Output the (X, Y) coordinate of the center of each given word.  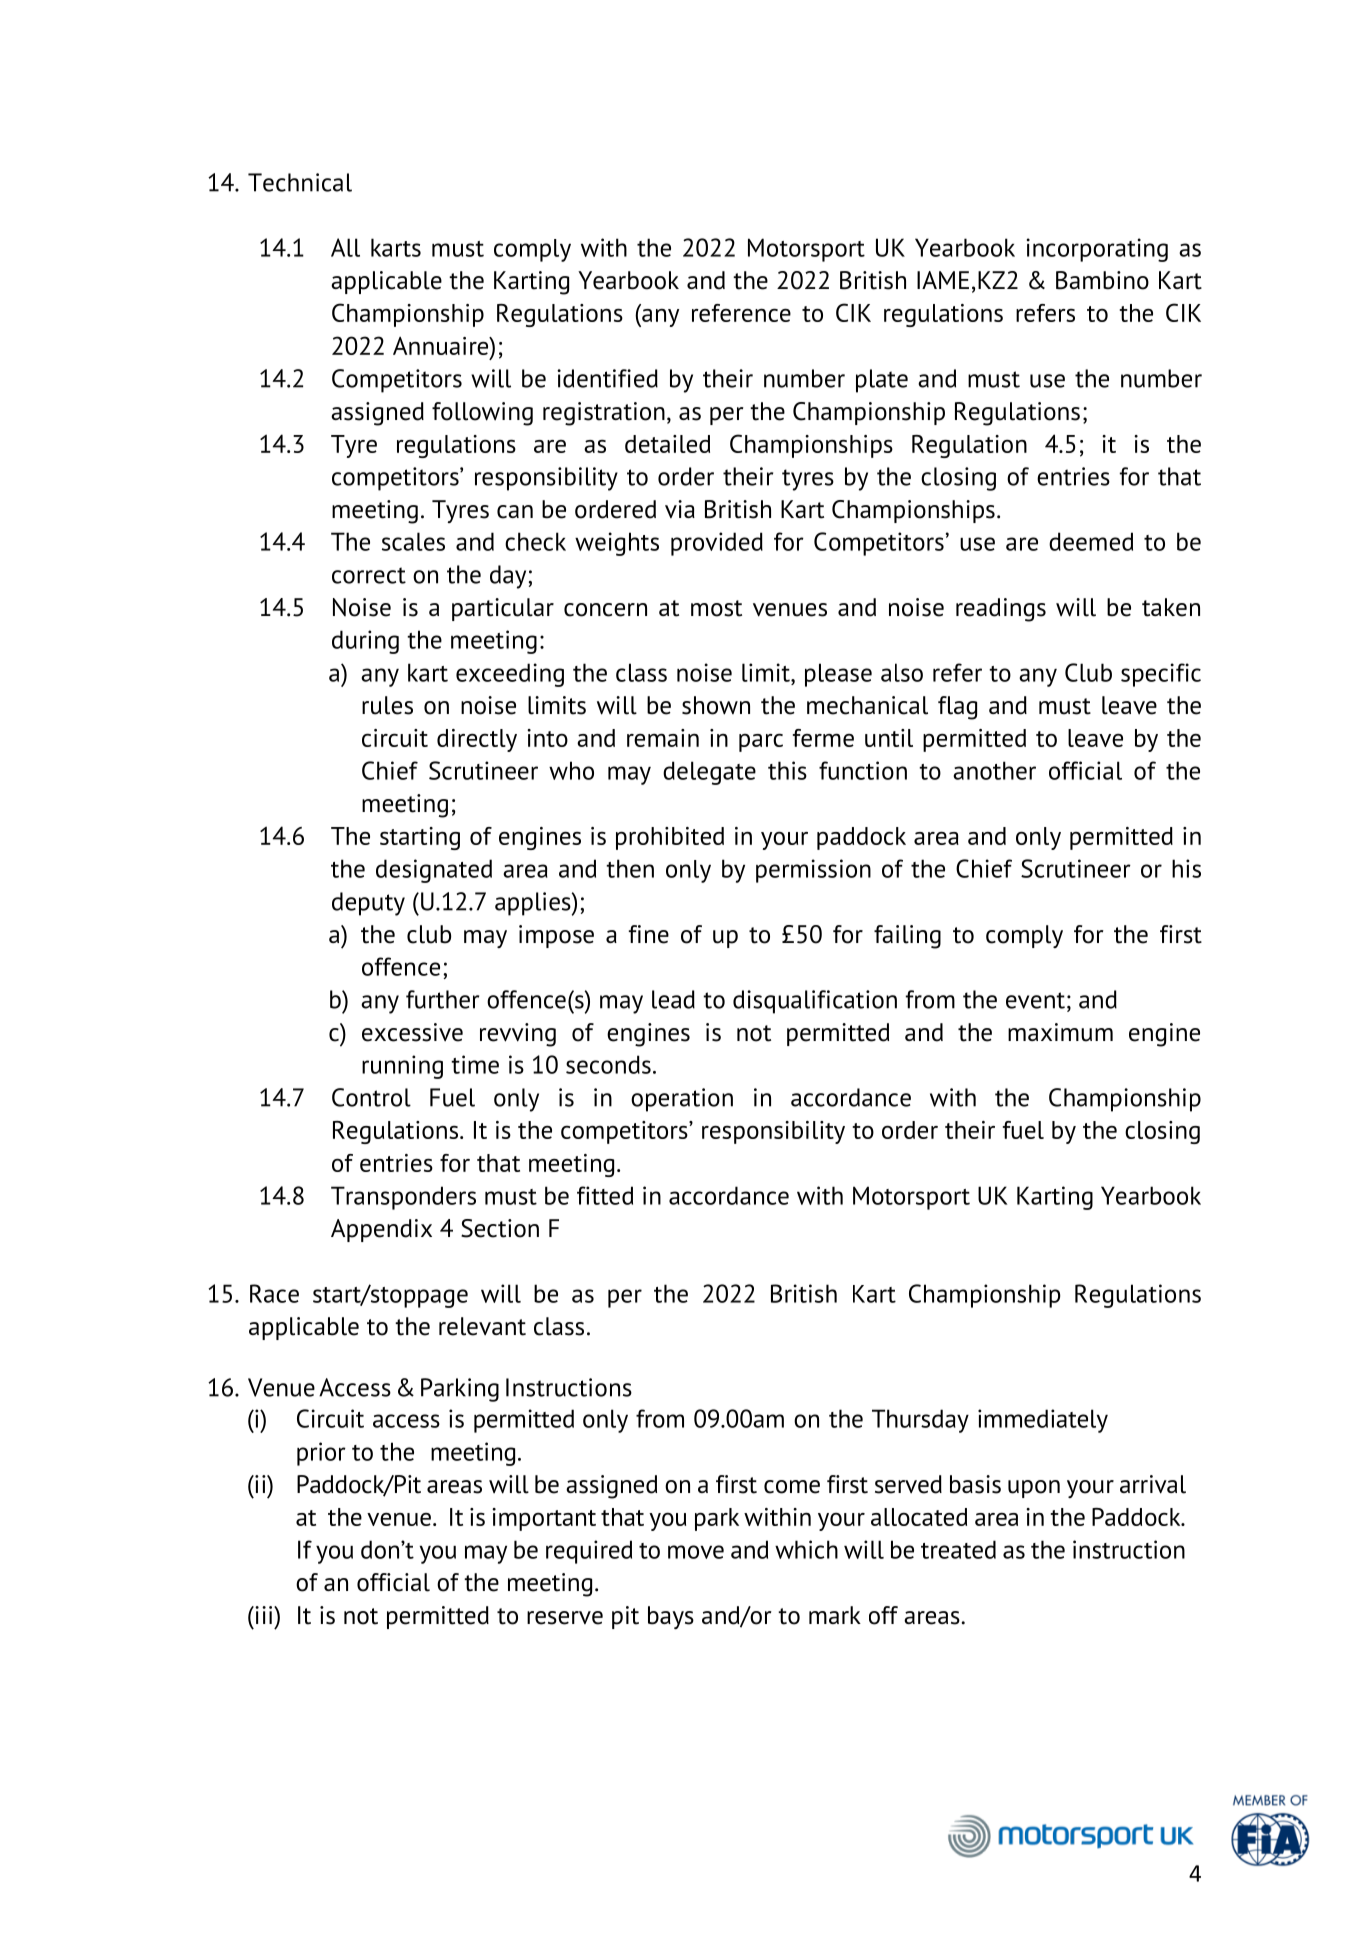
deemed (1091, 541)
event (1035, 1000)
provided (717, 544)
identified (607, 378)
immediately (1043, 1421)
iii (264, 1615)
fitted (605, 1195)
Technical (300, 182)
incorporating (1097, 250)
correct (369, 575)
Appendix (381, 1230)
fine (649, 934)
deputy (368, 904)
